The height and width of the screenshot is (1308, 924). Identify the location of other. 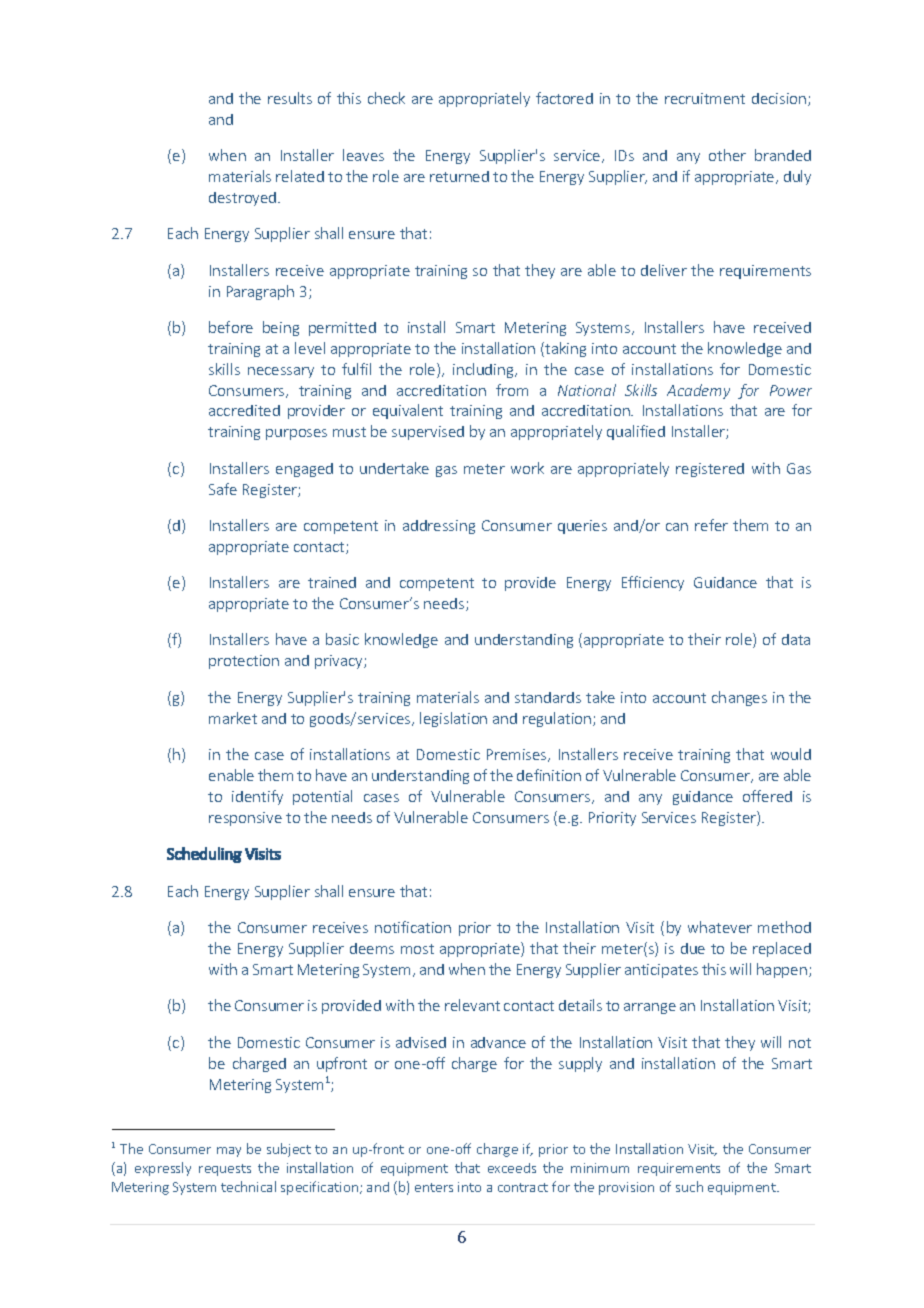
(727, 155).
